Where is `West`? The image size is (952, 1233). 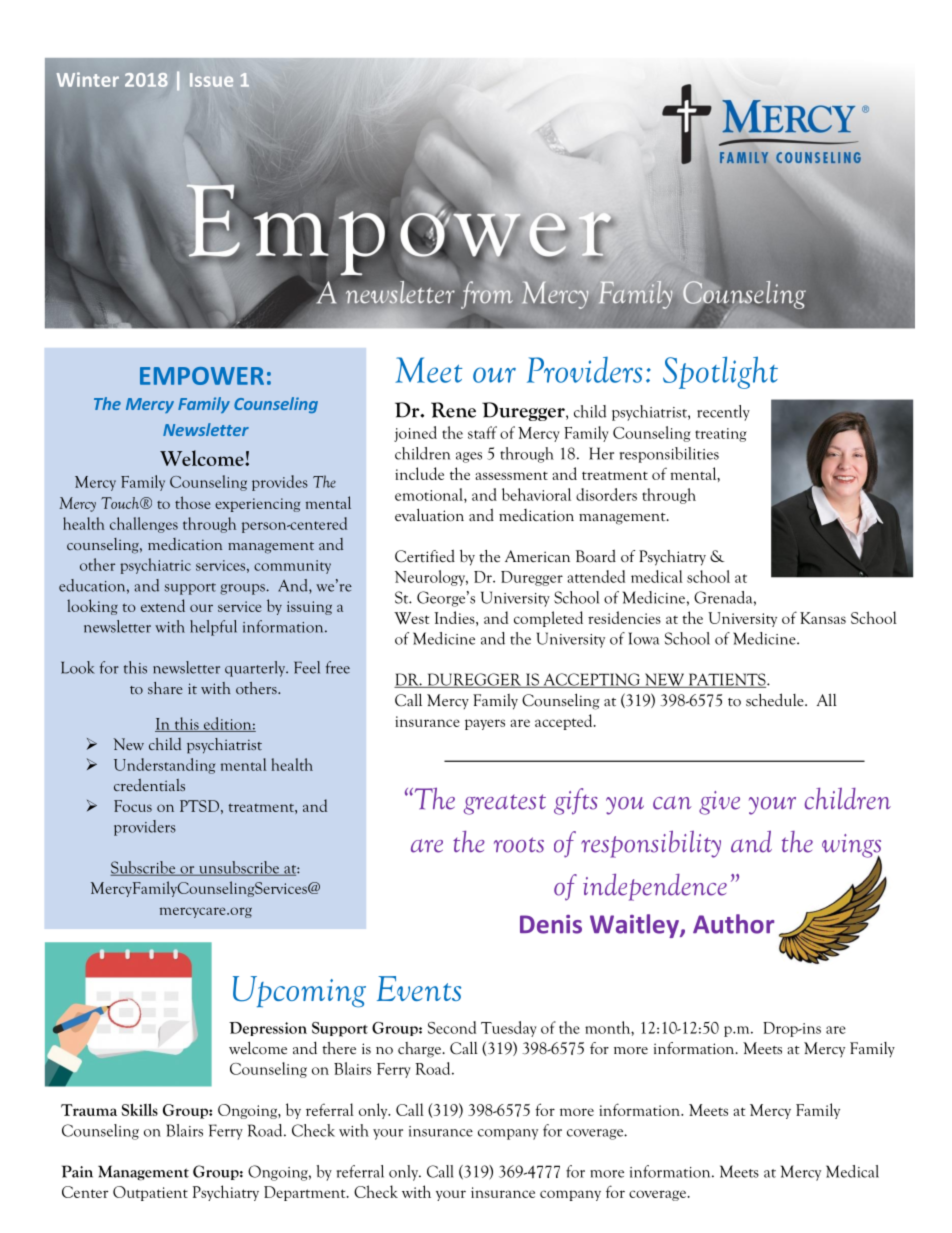 West is located at coordinates (411, 618).
